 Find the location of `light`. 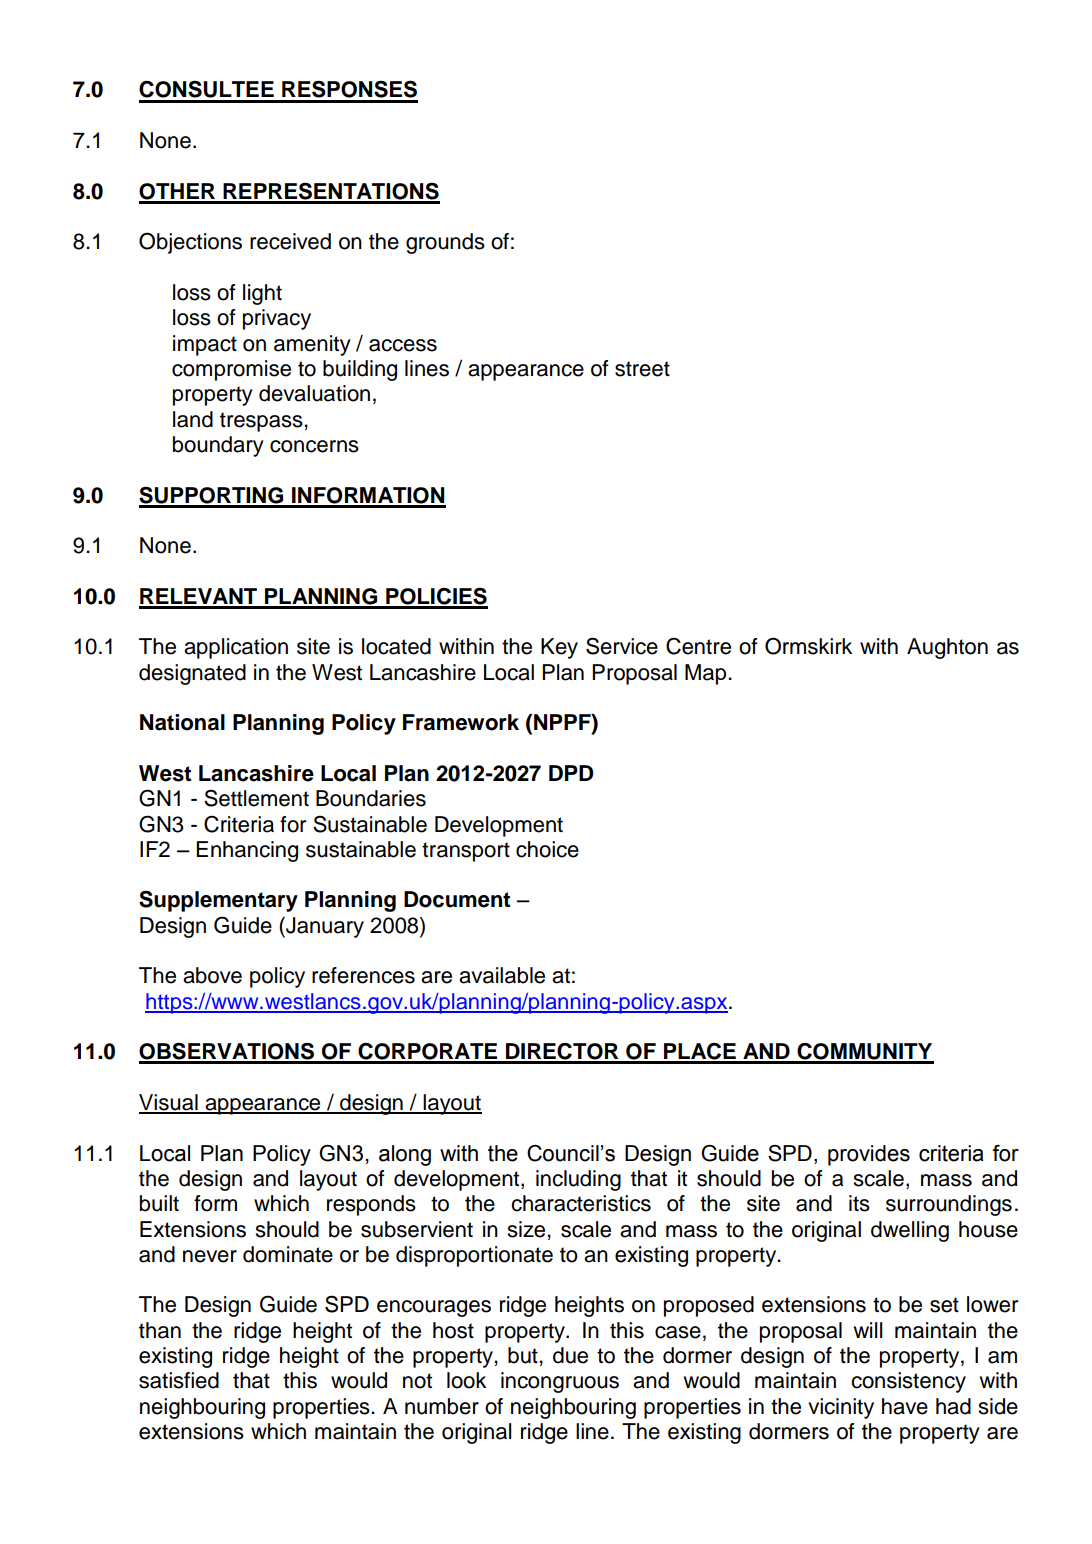

light is located at coordinates (262, 294).
